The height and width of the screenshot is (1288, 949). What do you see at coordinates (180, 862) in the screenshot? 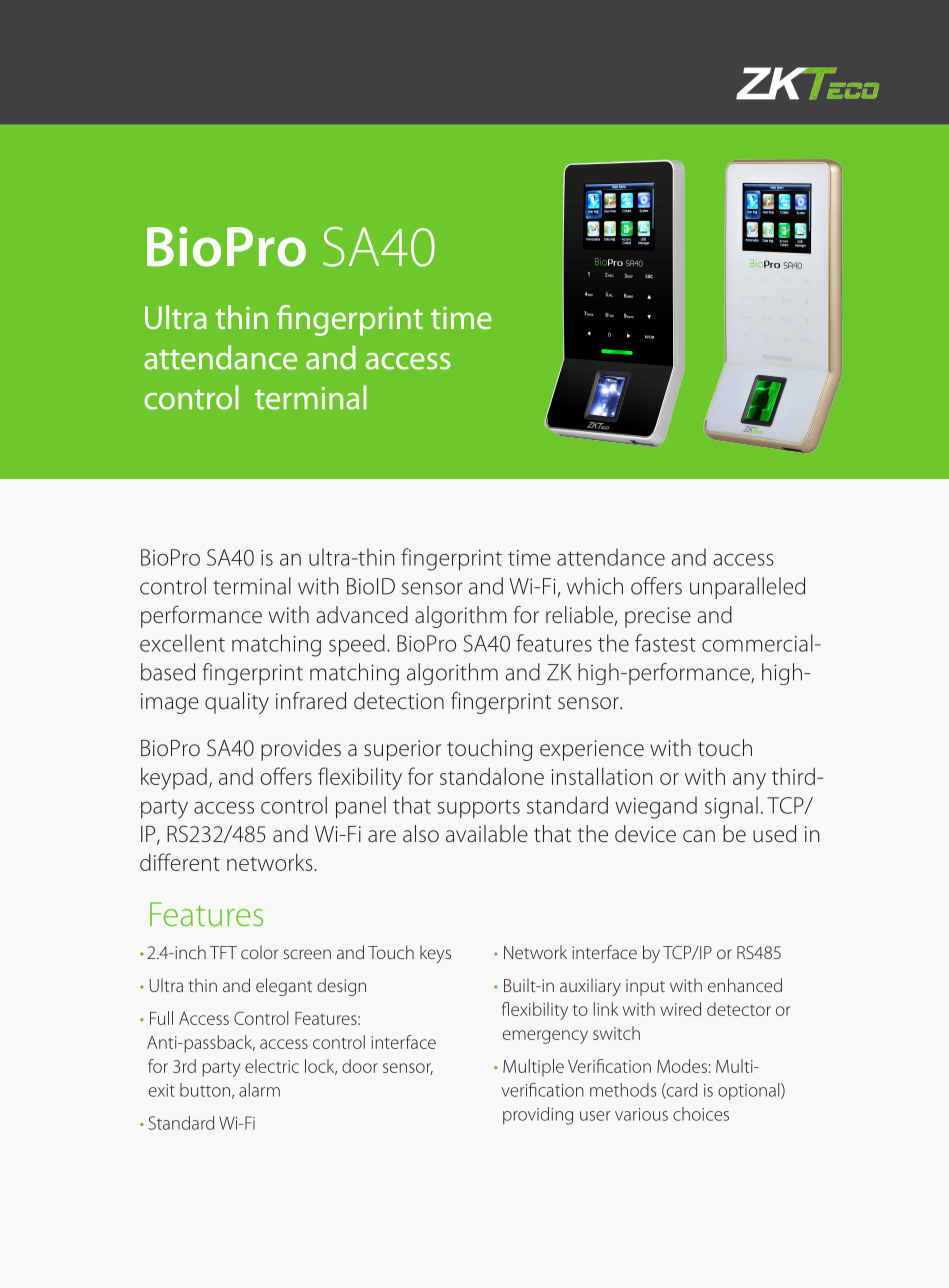
I see `different` at bounding box center [180, 862].
